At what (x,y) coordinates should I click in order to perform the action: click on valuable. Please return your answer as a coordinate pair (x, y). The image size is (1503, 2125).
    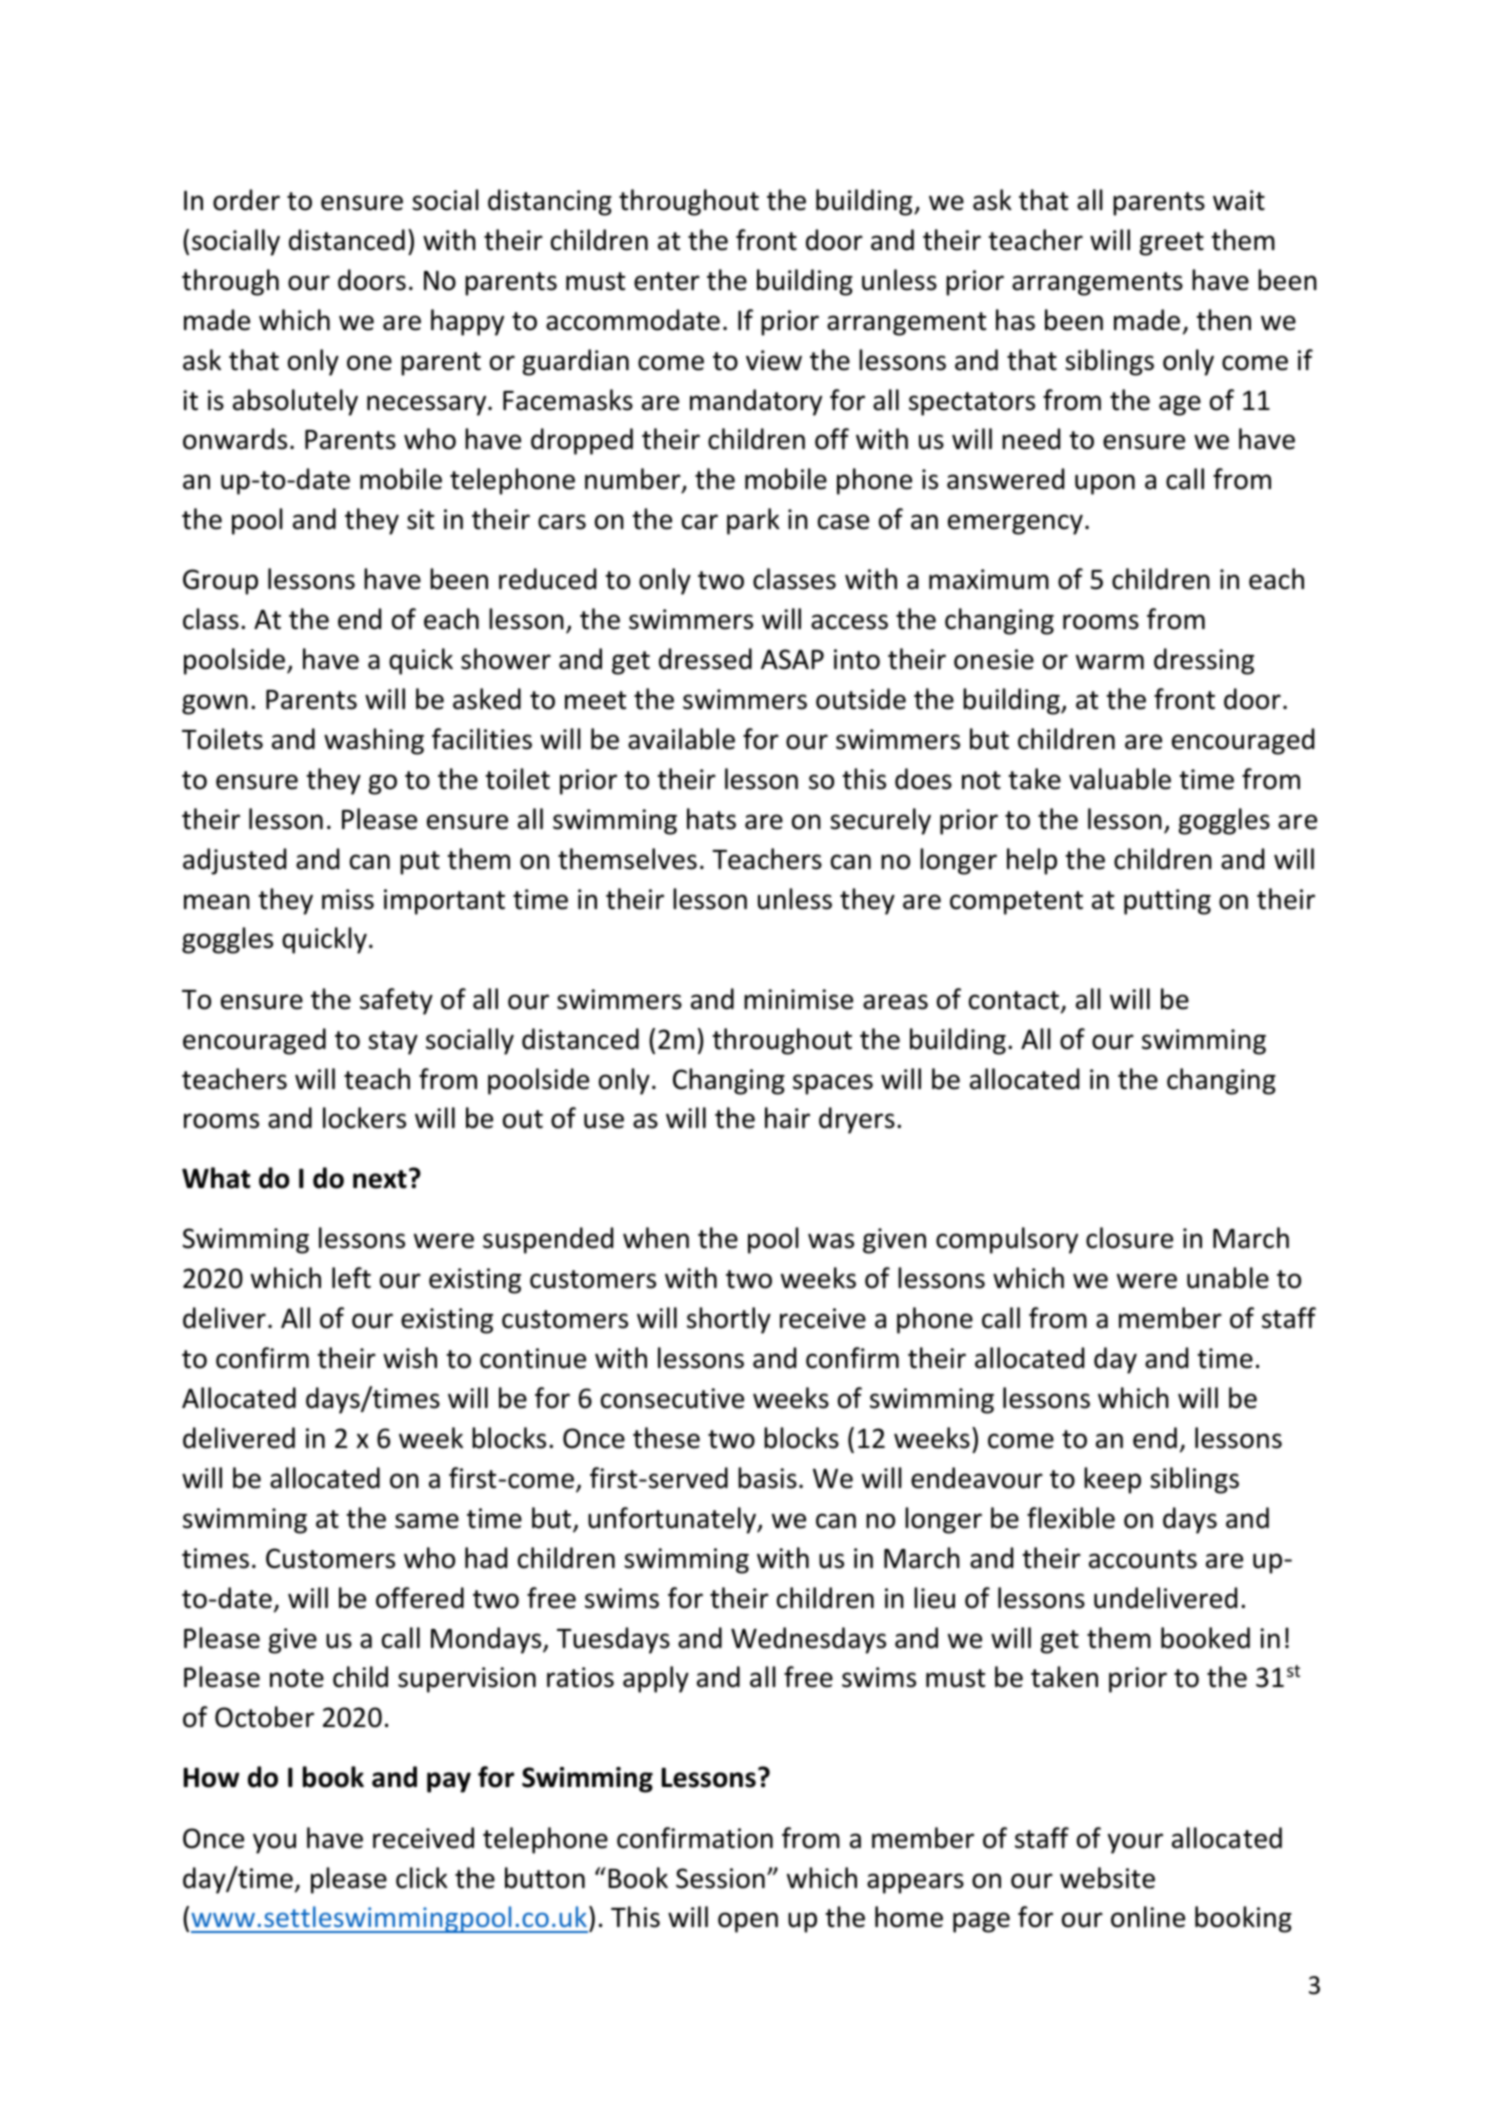
    Looking at the image, I should click on (1120, 779).
